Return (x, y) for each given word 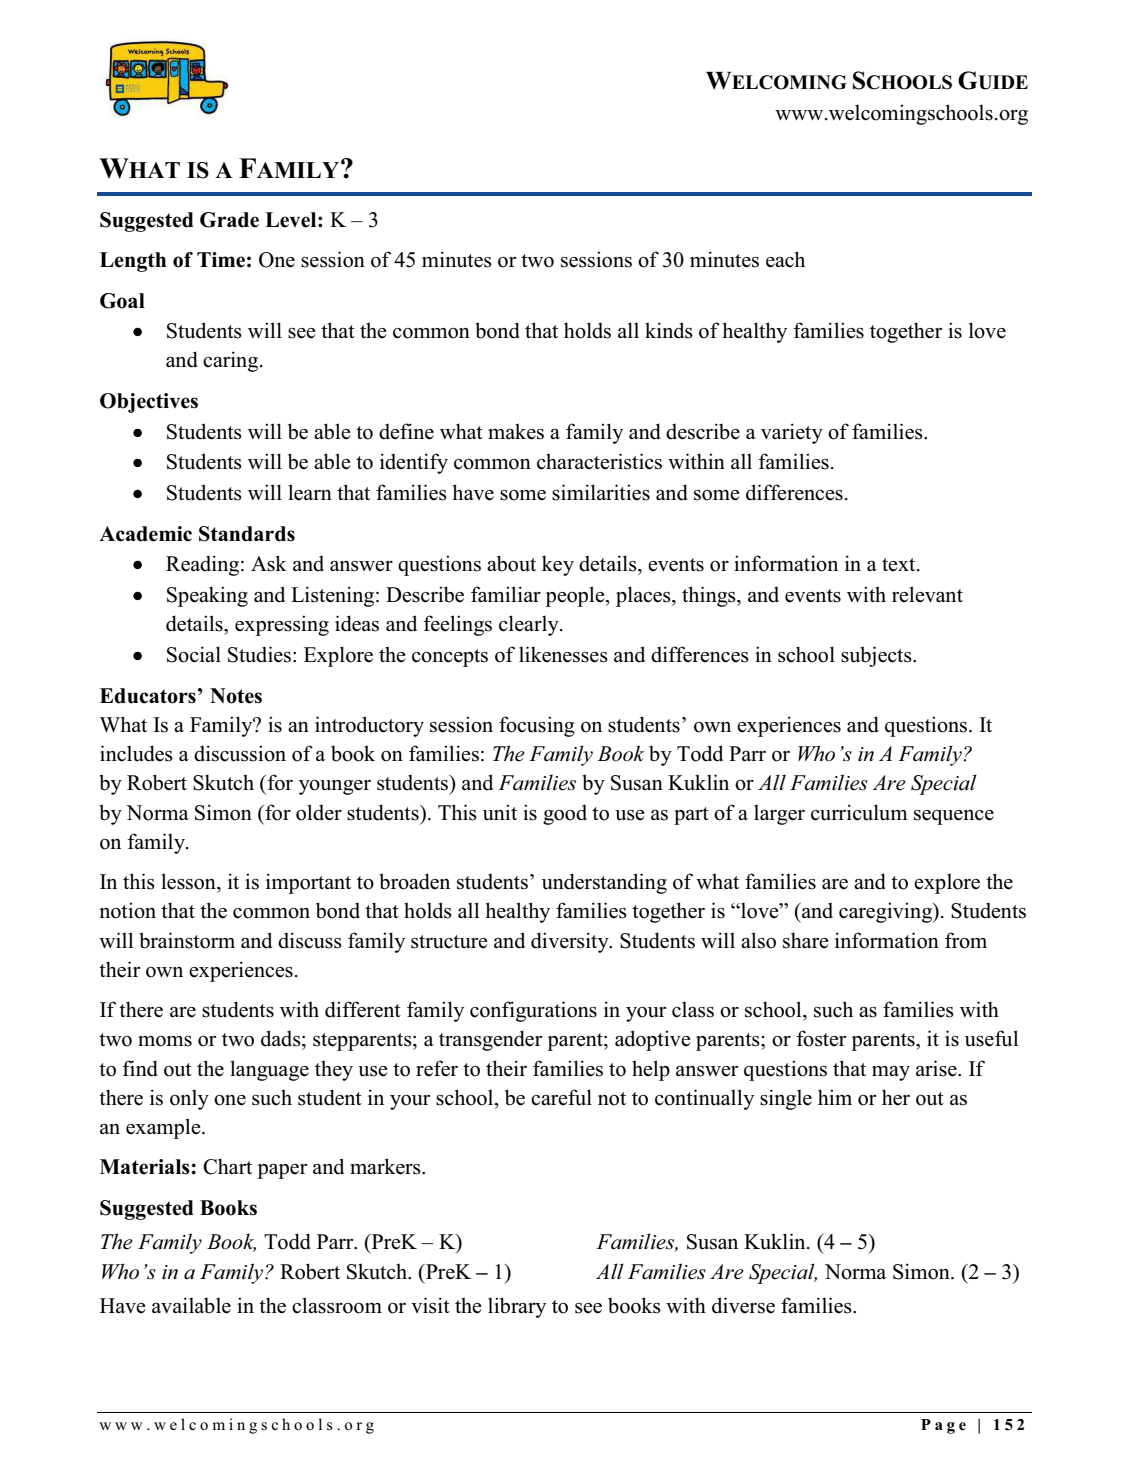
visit (430, 1305)
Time (221, 260)
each (785, 259)
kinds (669, 330)
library (517, 1307)
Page (943, 1426)
